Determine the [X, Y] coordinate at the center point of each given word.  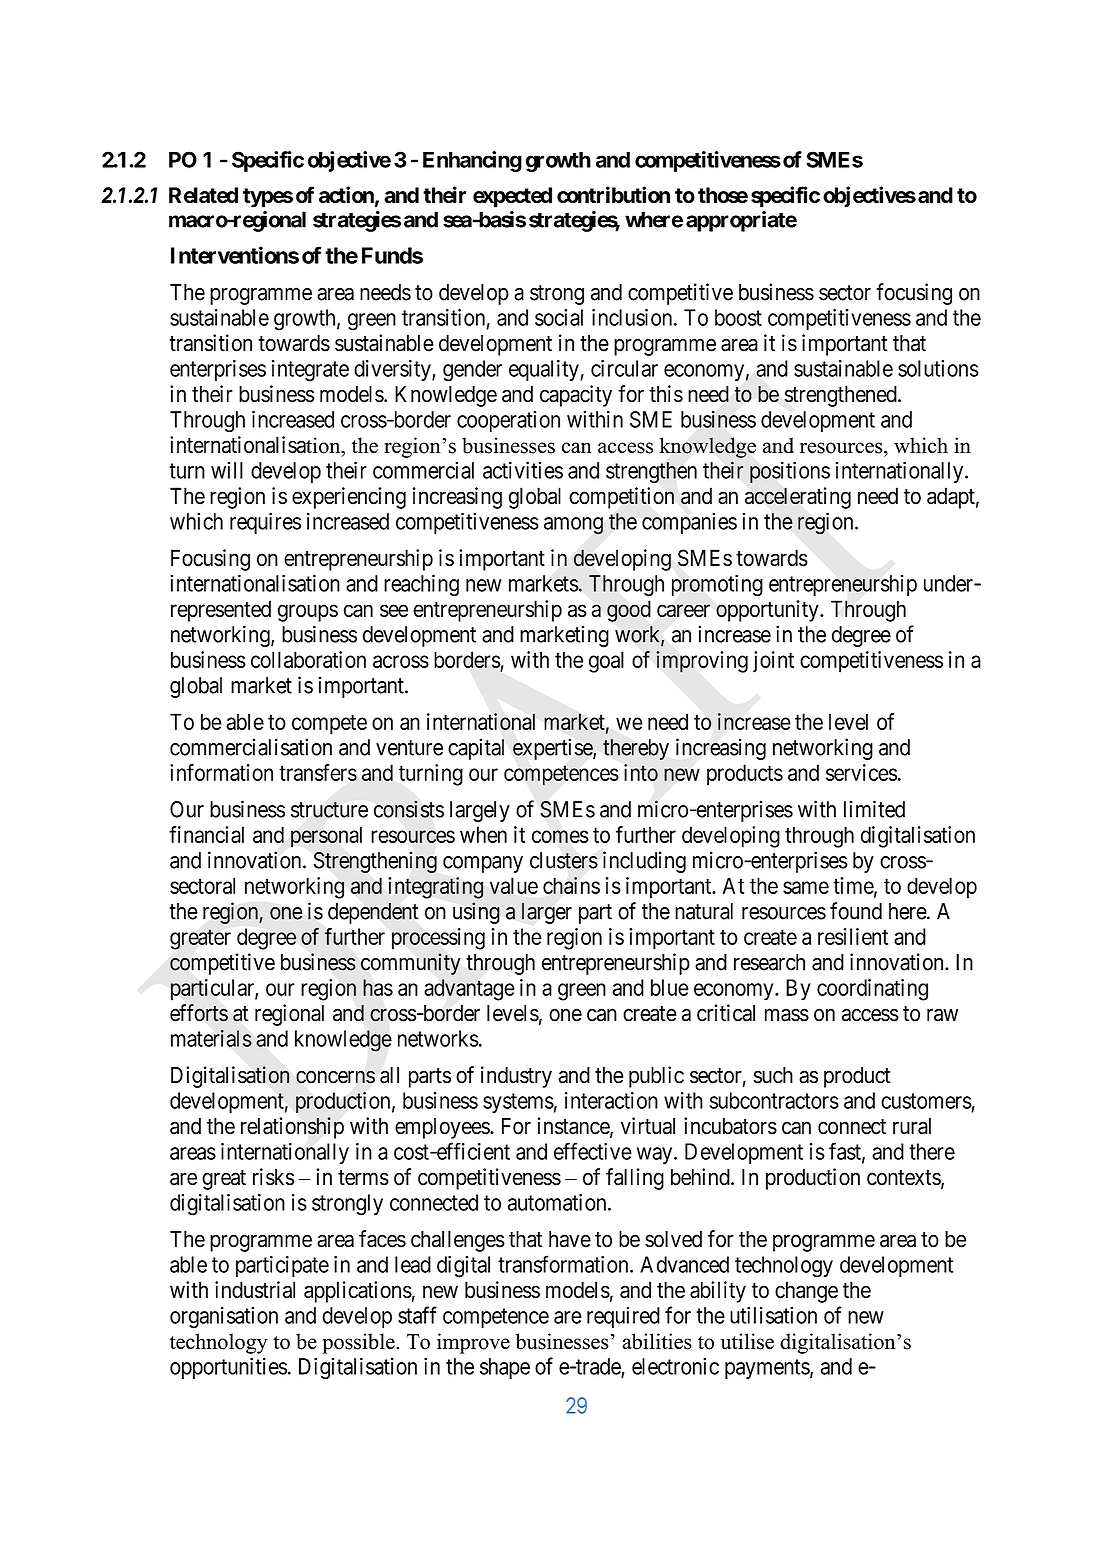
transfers [318, 772]
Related [203, 195]
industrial [255, 1290]
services [861, 772]
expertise [553, 749]
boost [738, 317]
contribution [613, 194]
